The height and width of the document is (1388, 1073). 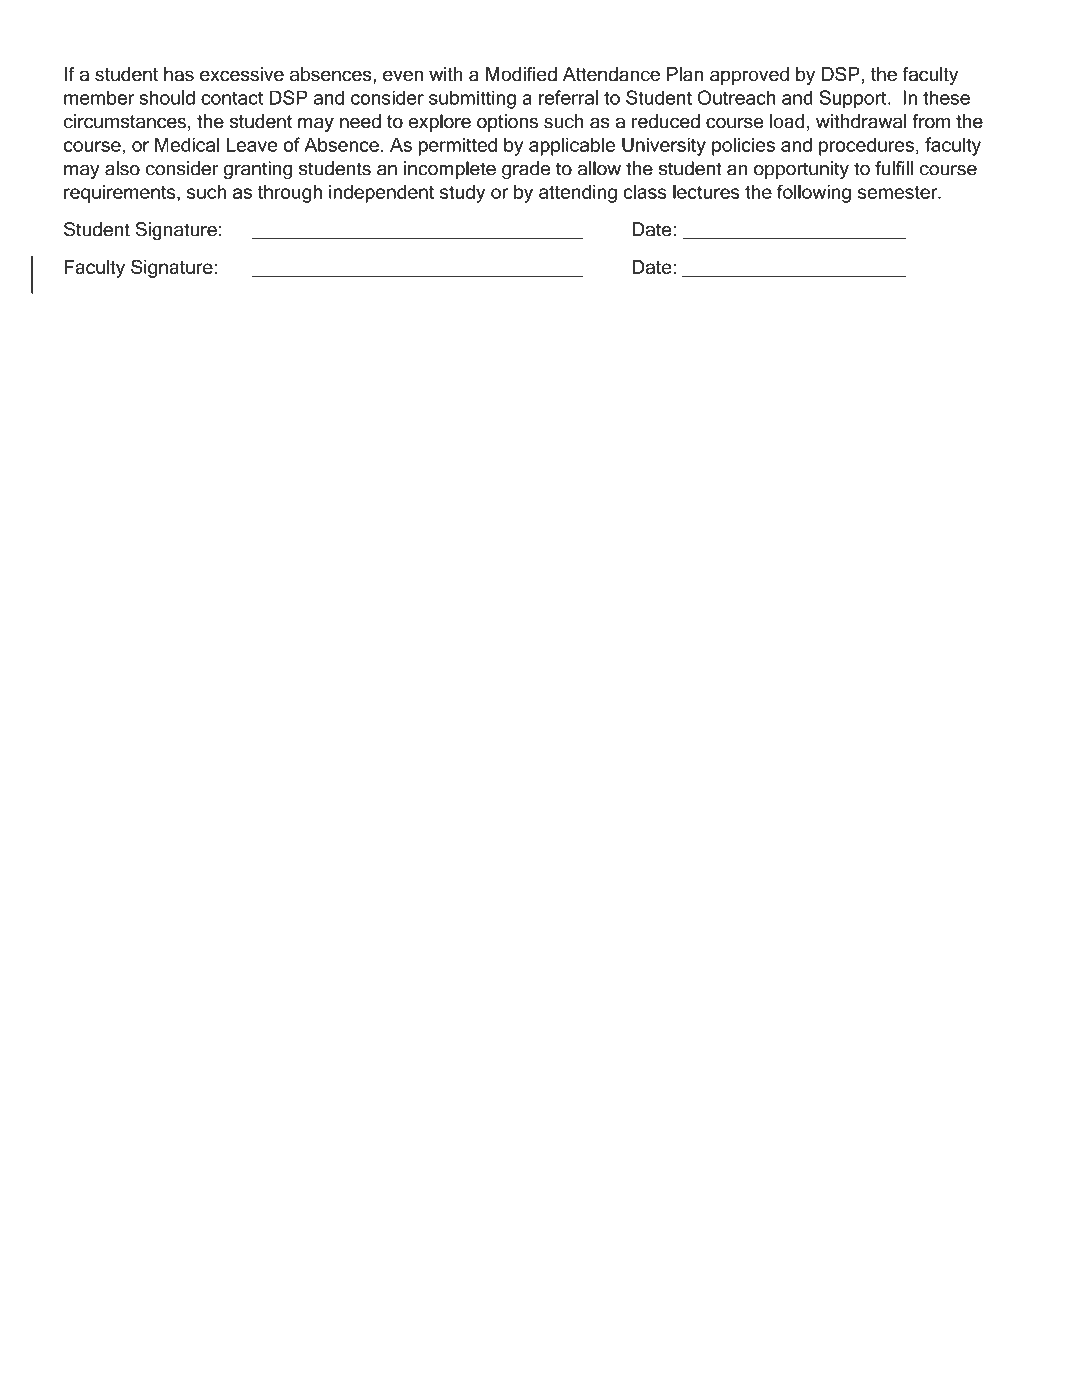 I want to click on has, so click(x=179, y=74).
